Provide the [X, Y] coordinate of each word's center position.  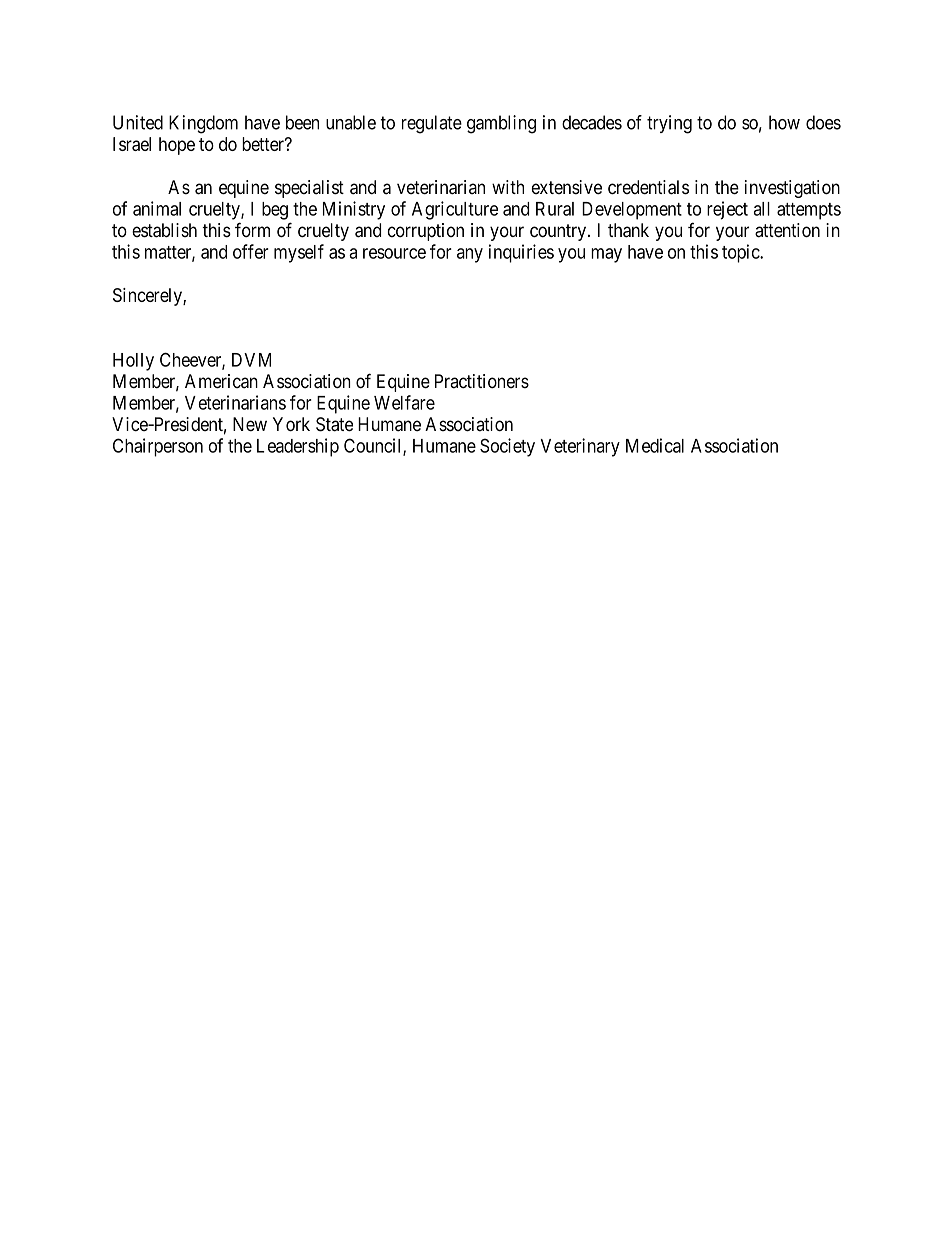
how [784, 122]
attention [787, 230]
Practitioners [482, 381]
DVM [251, 360]
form [252, 229]
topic [741, 253]
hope [177, 146]
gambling [501, 124]
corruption [426, 232]
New [250, 424]
